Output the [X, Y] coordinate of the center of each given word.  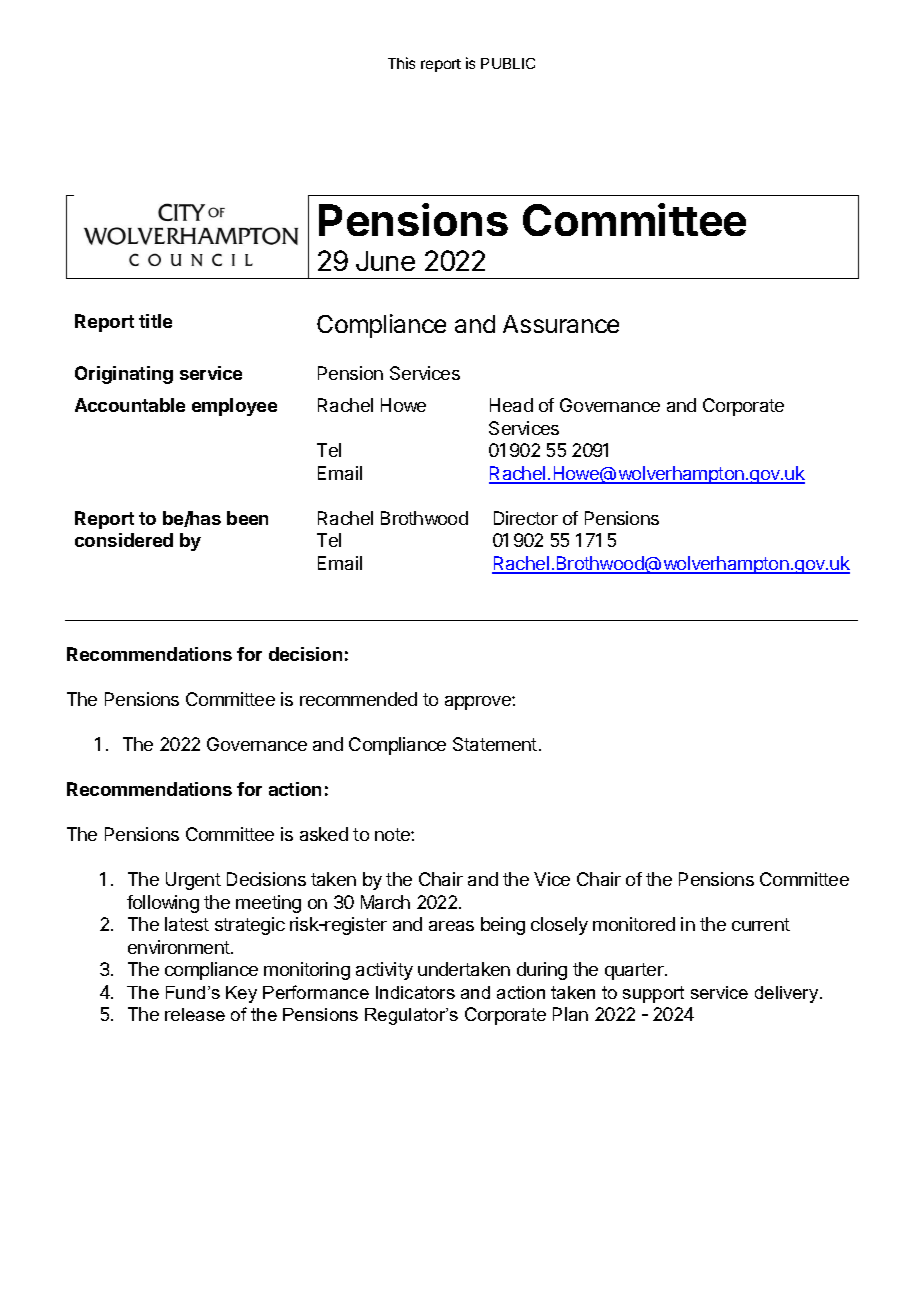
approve [479, 703]
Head [511, 405]
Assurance [561, 324]
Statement [495, 744]
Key [241, 994]
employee [234, 407]
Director [526, 518]
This [401, 63]
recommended [358, 699]
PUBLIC [508, 63]
